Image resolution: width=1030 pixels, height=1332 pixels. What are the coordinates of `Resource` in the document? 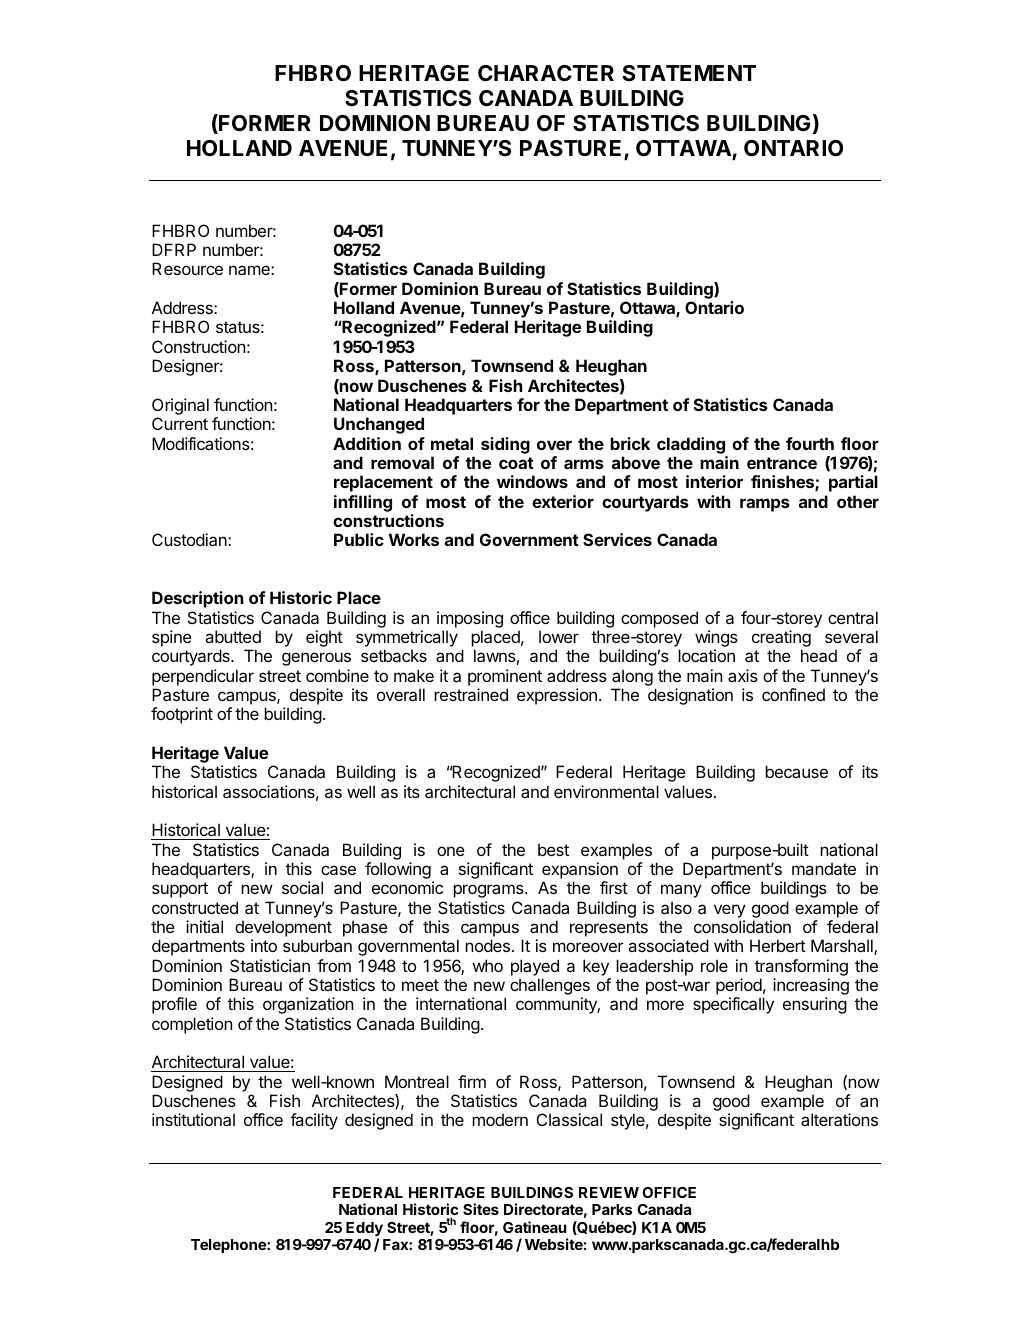 It's located at (187, 268).
